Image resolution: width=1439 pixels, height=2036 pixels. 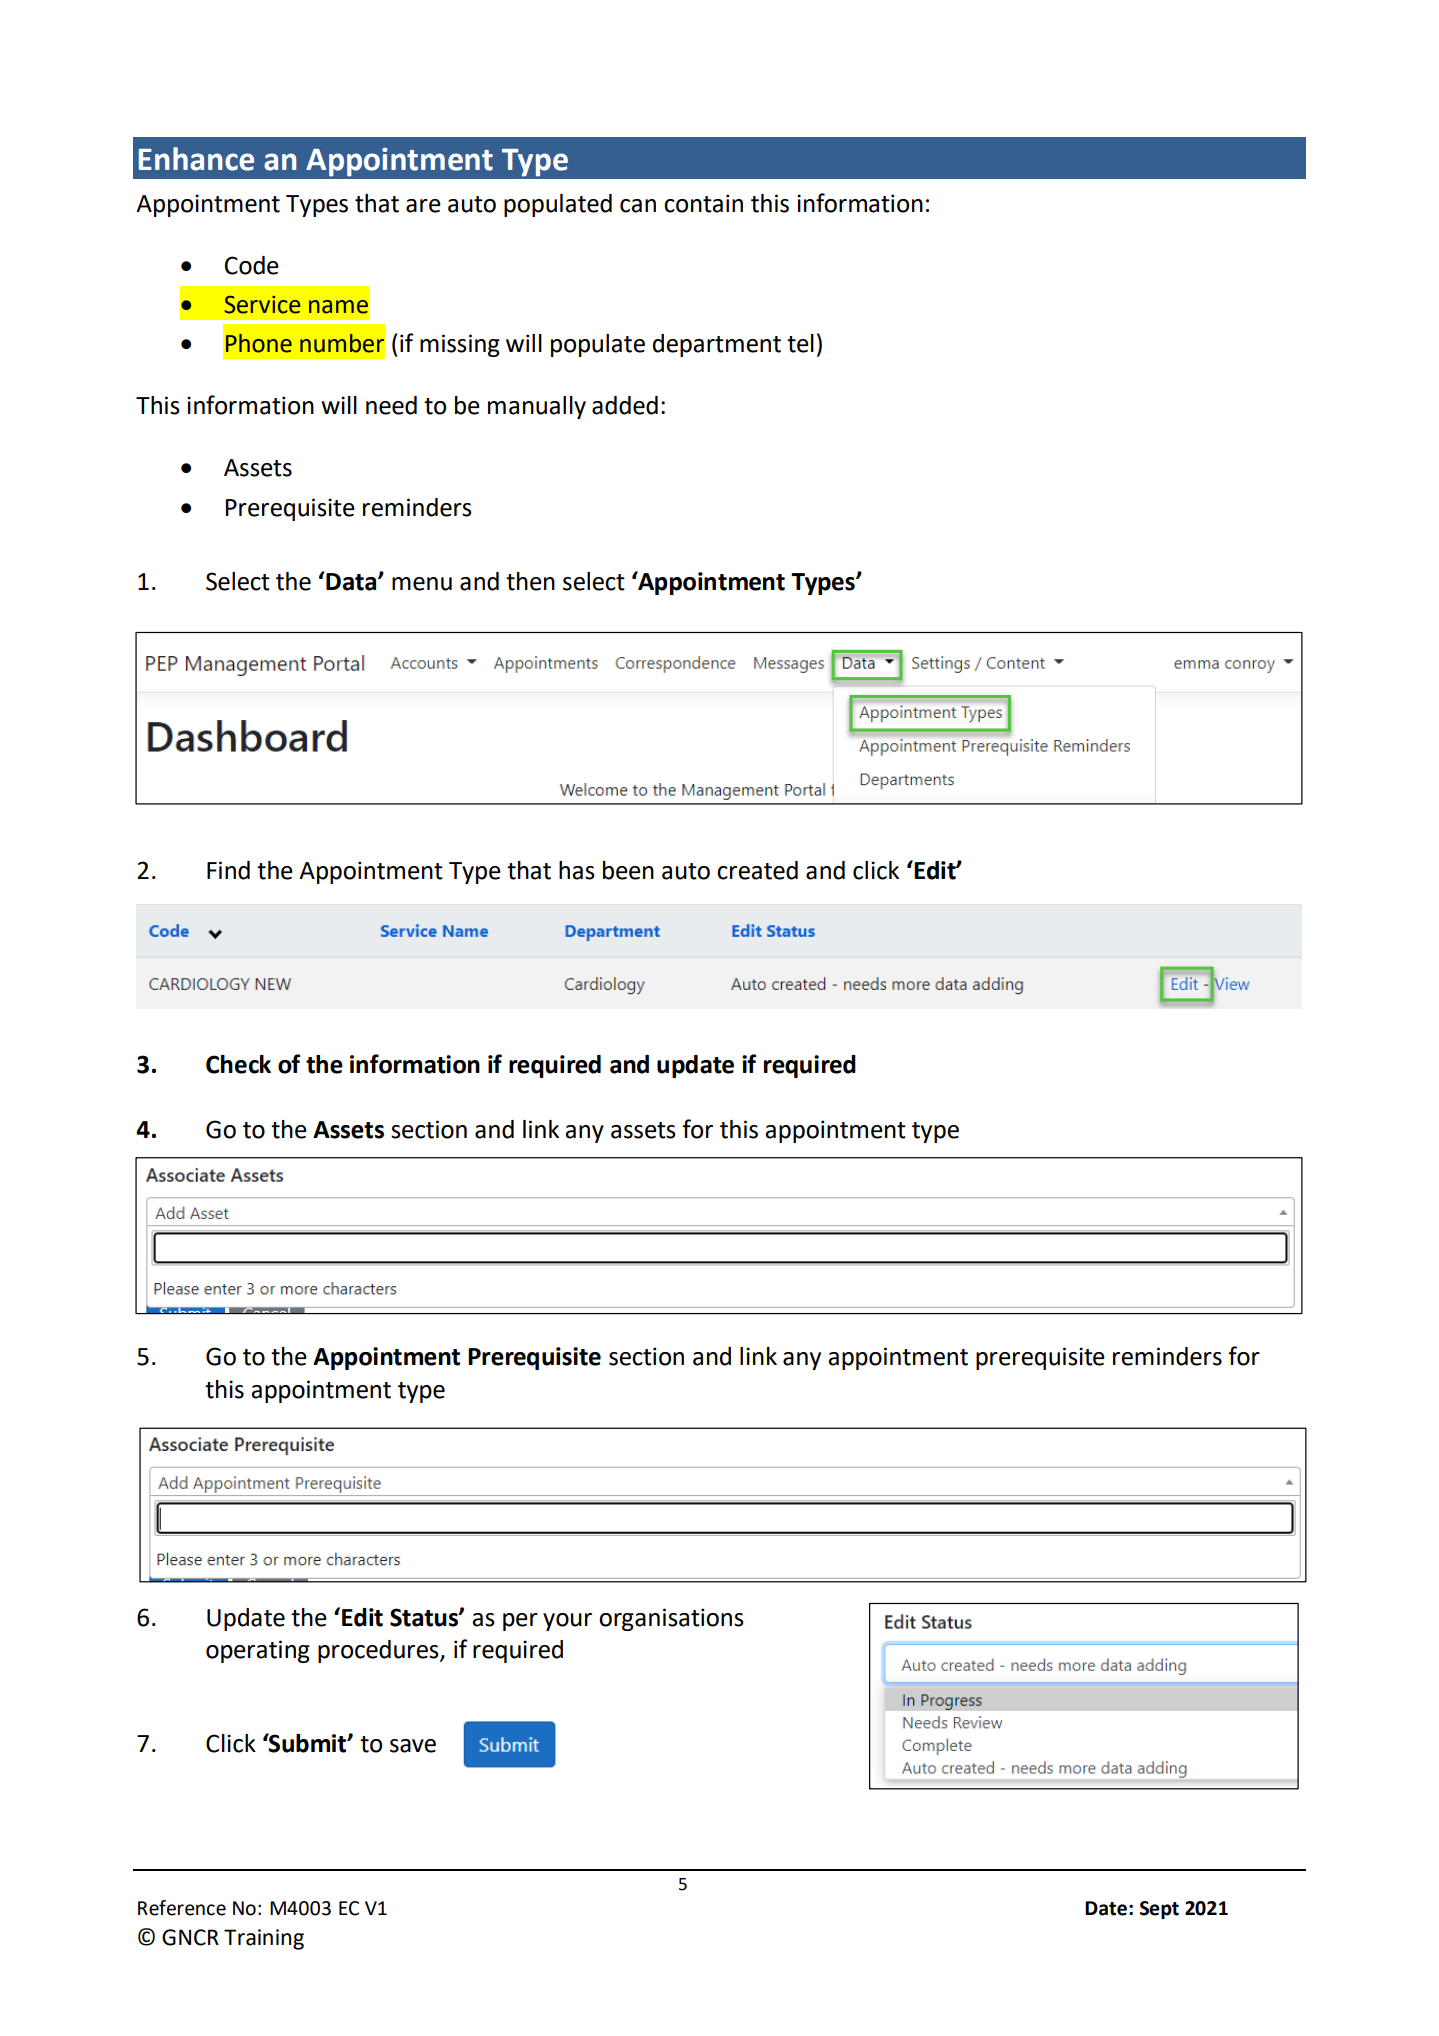 I want to click on Training, so click(x=264, y=1939).
